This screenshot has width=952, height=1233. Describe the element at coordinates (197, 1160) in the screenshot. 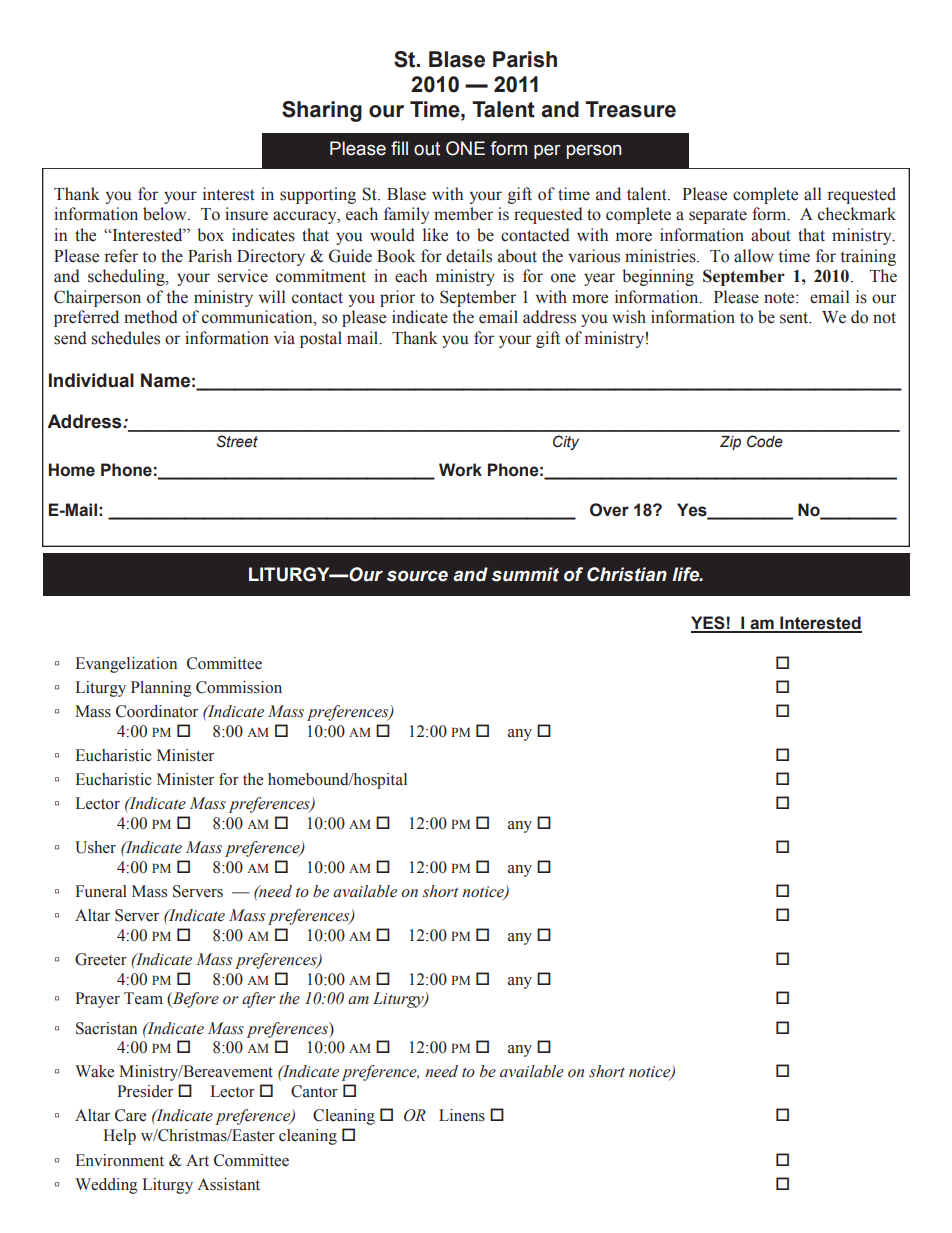

I see `Art` at that location.
